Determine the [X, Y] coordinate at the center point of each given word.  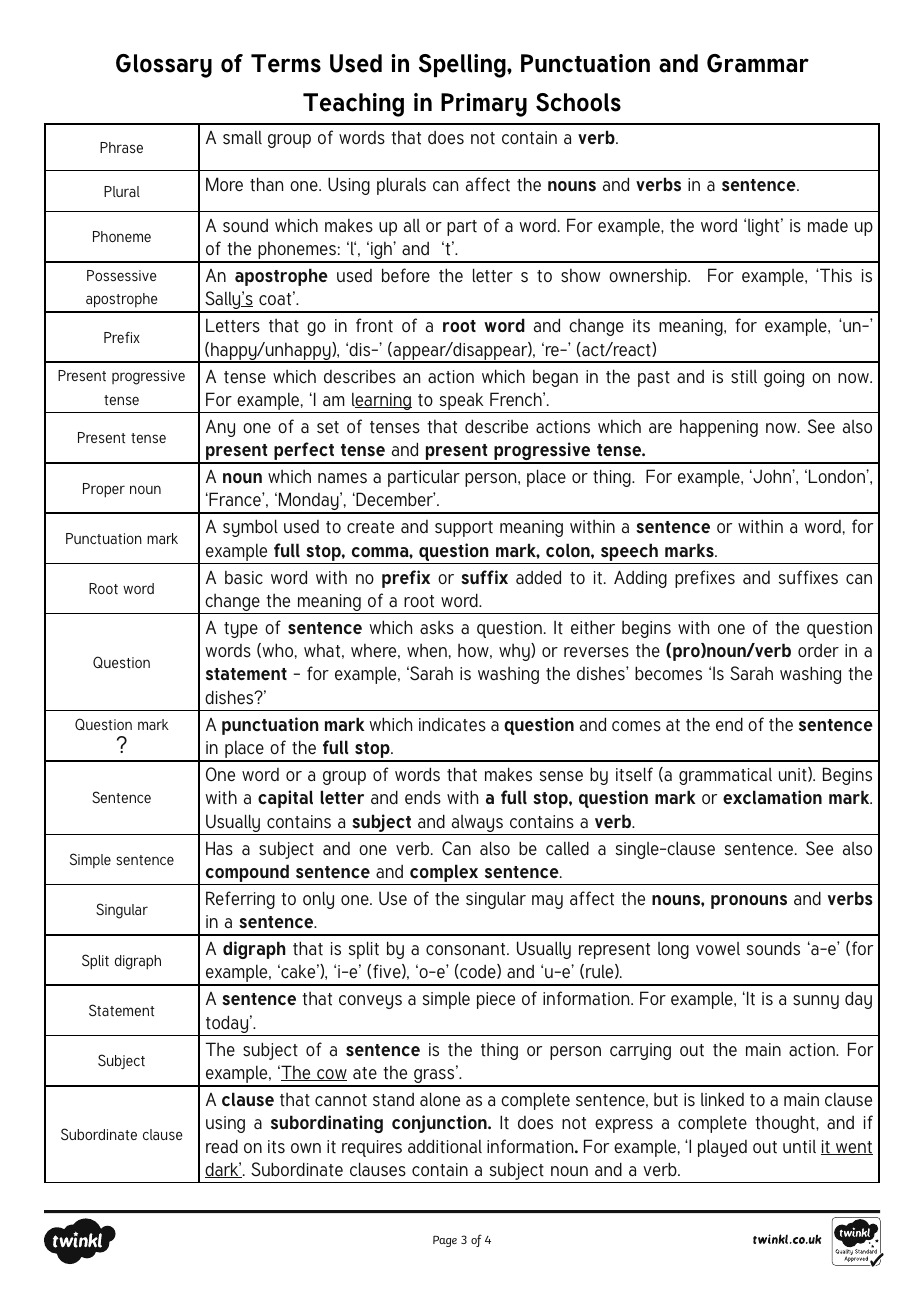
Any [220, 428]
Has [219, 848]
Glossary [164, 66]
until [799, 1147]
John [772, 476]
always [477, 825]
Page [445, 1241]
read [222, 1146]
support [464, 529]
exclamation [772, 797]
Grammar [758, 63]
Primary [484, 105]
